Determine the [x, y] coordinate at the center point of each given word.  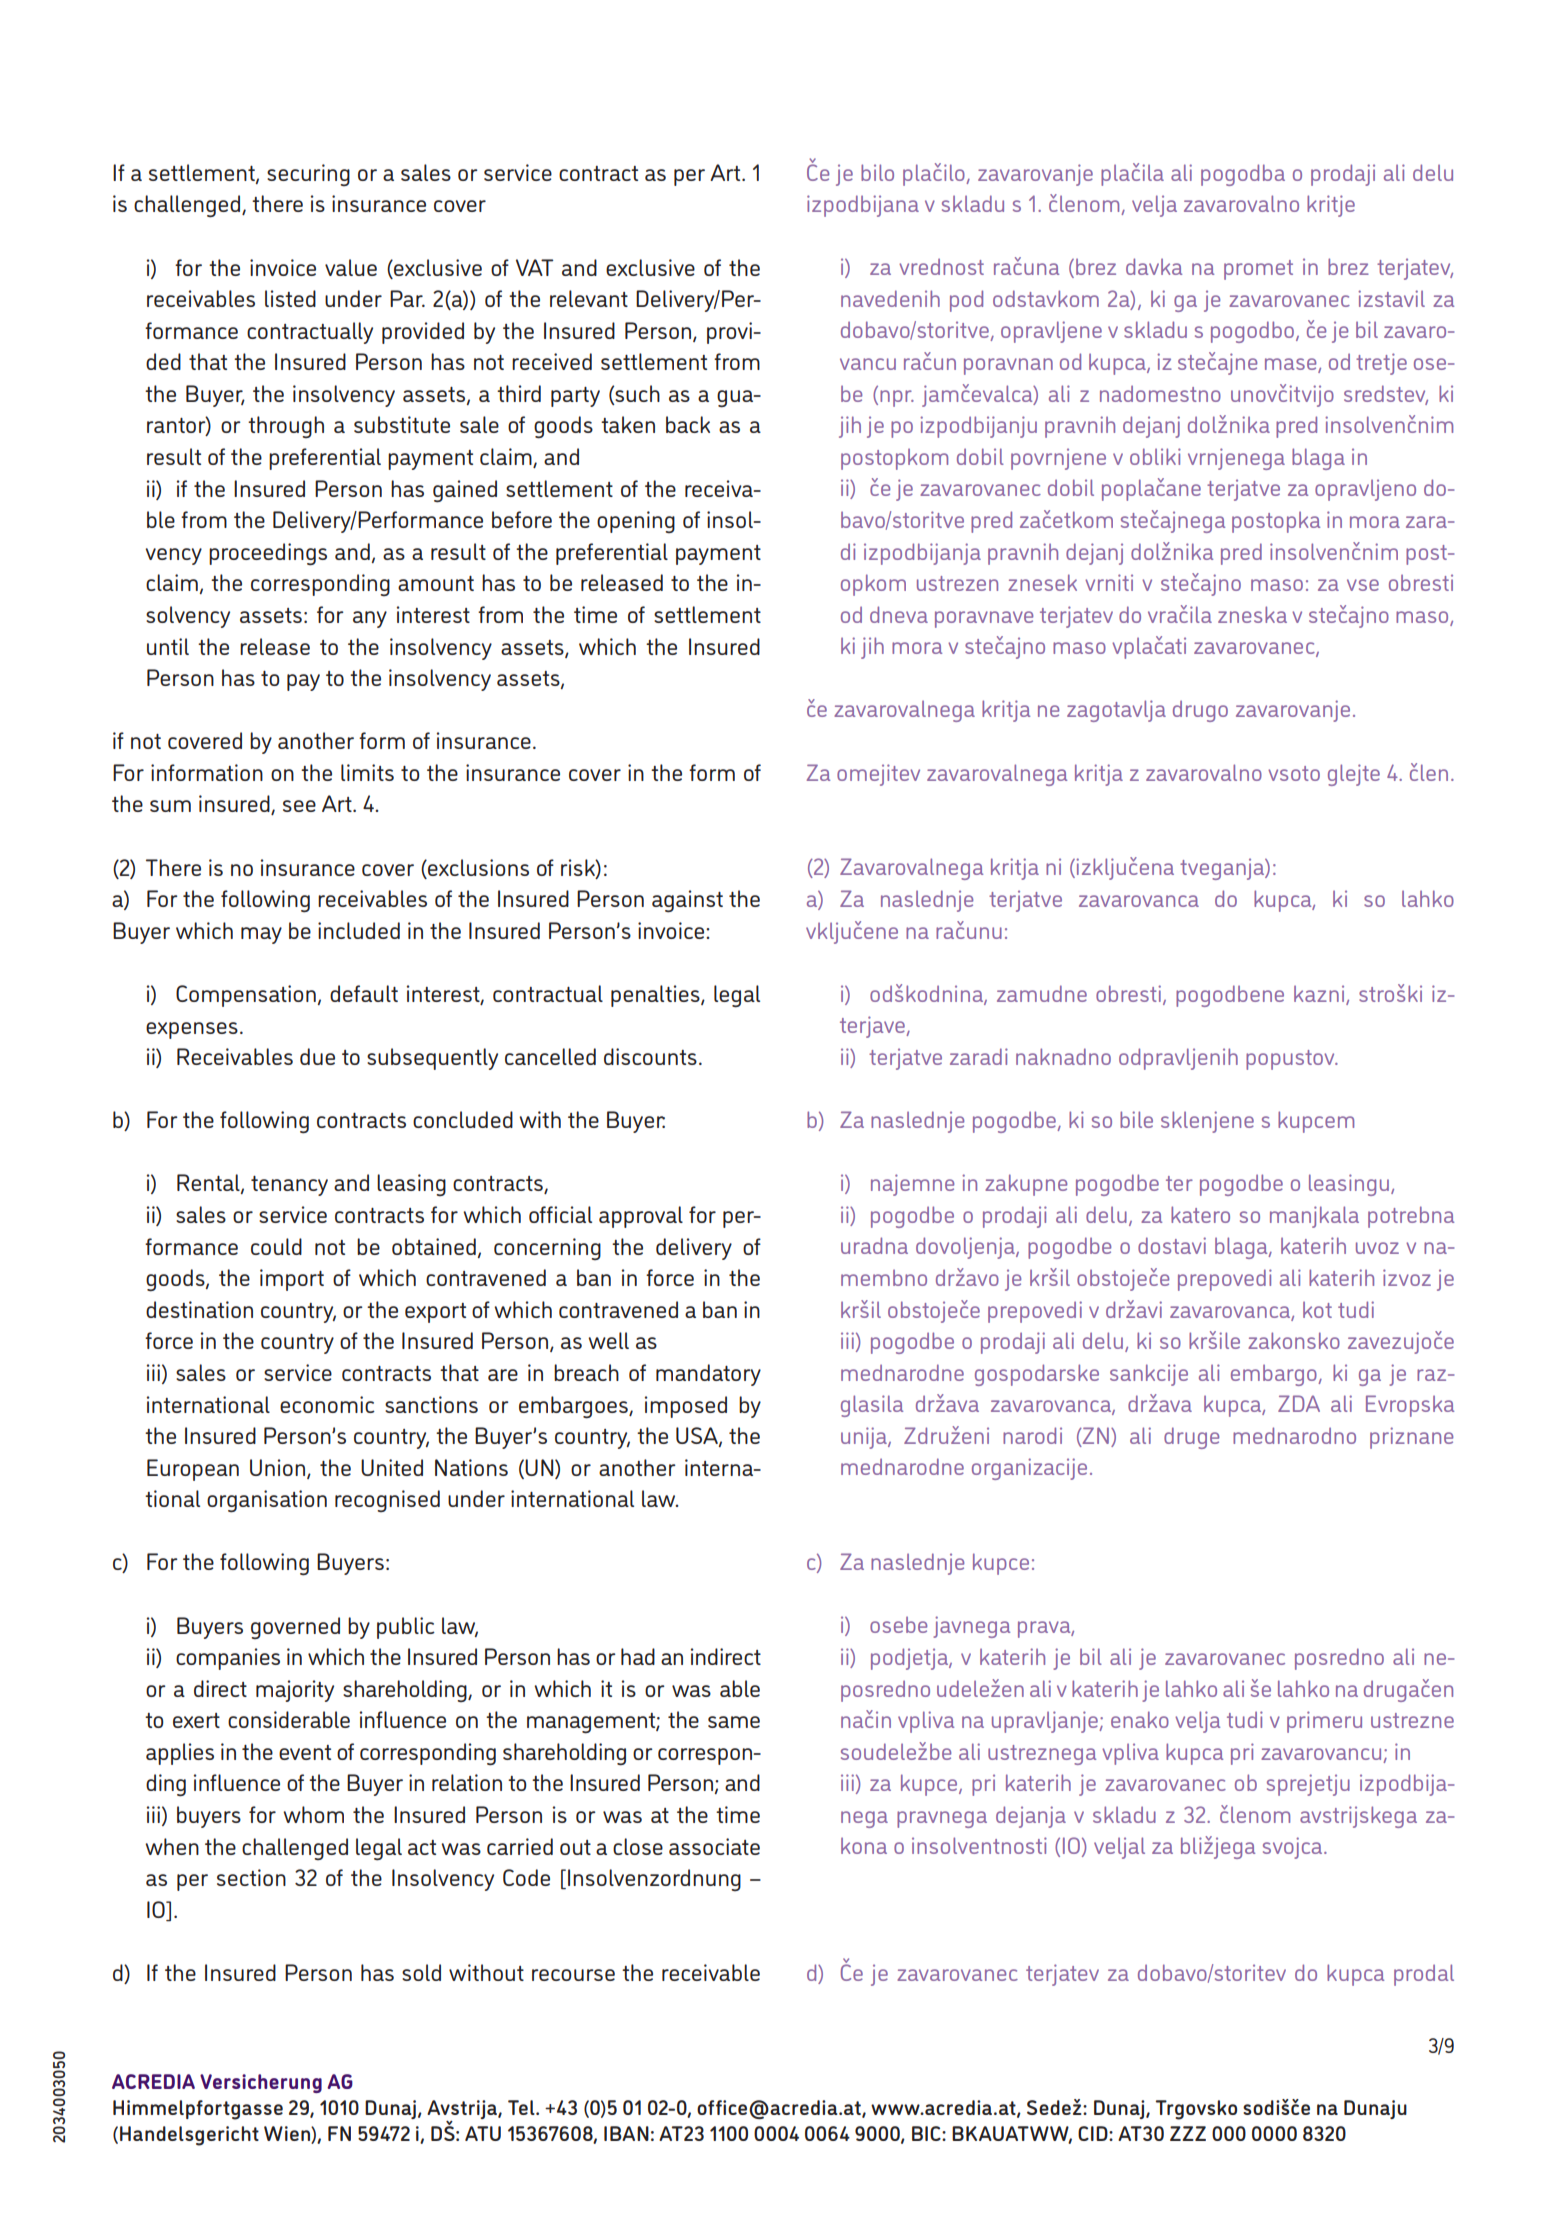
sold [421, 1972]
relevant [589, 298]
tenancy [289, 1186]
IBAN [626, 2133]
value [351, 267]
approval [641, 1217]
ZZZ [1188, 2133]
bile [1136, 1119]
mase [1292, 365]
